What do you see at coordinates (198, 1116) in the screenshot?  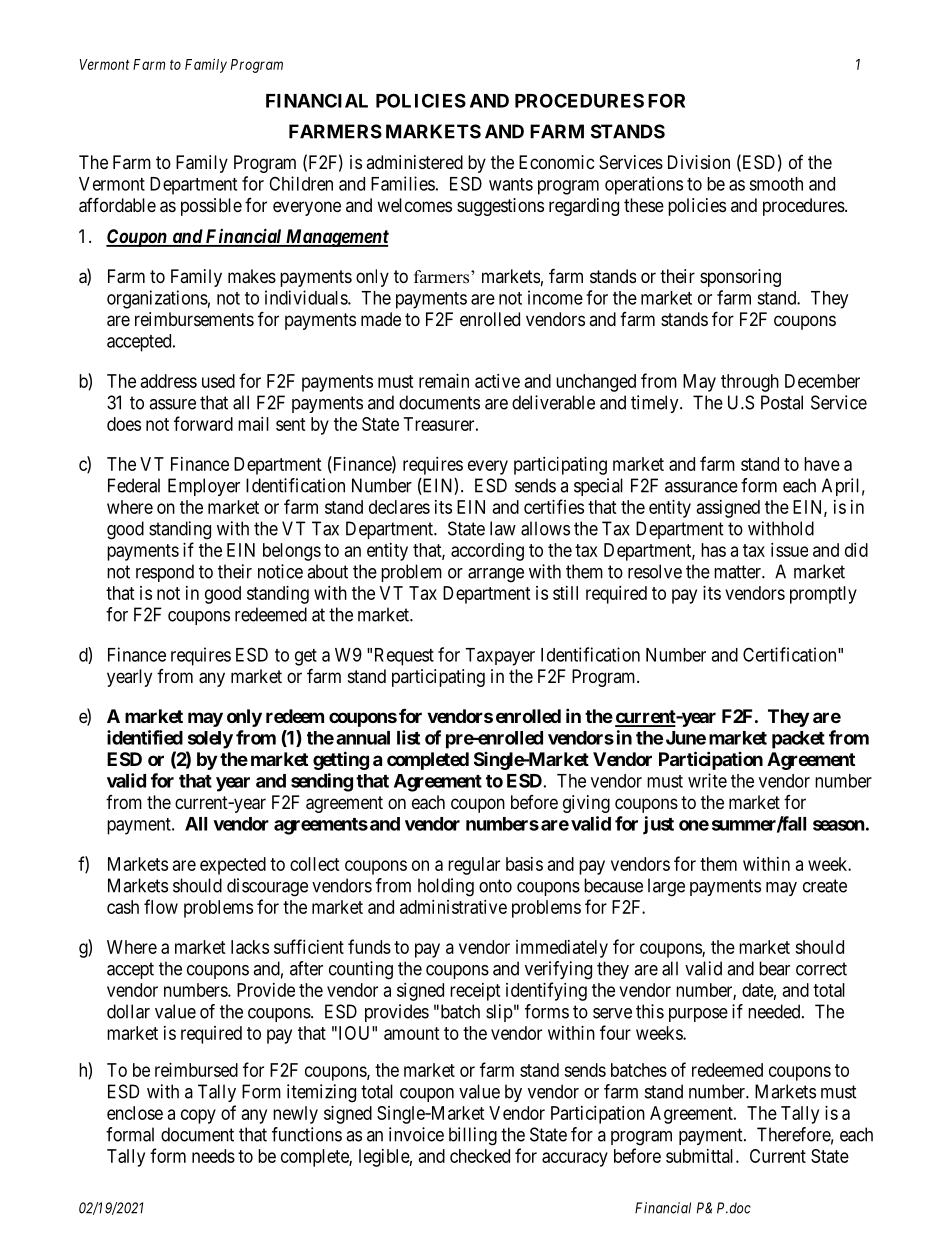 I see `copy` at bounding box center [198, 1116].
